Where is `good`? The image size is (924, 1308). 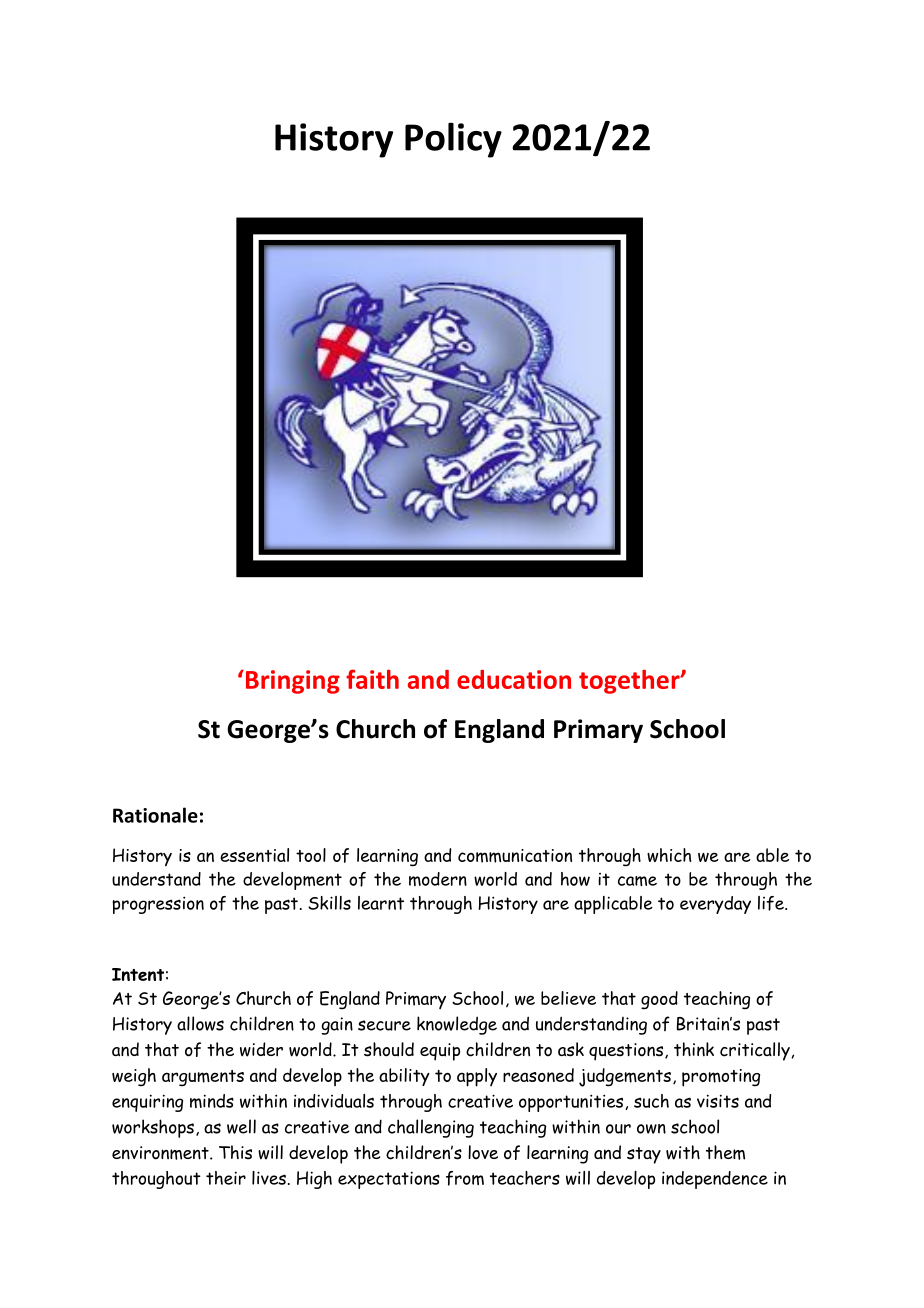
good is located at coordinates (659, 1000).
